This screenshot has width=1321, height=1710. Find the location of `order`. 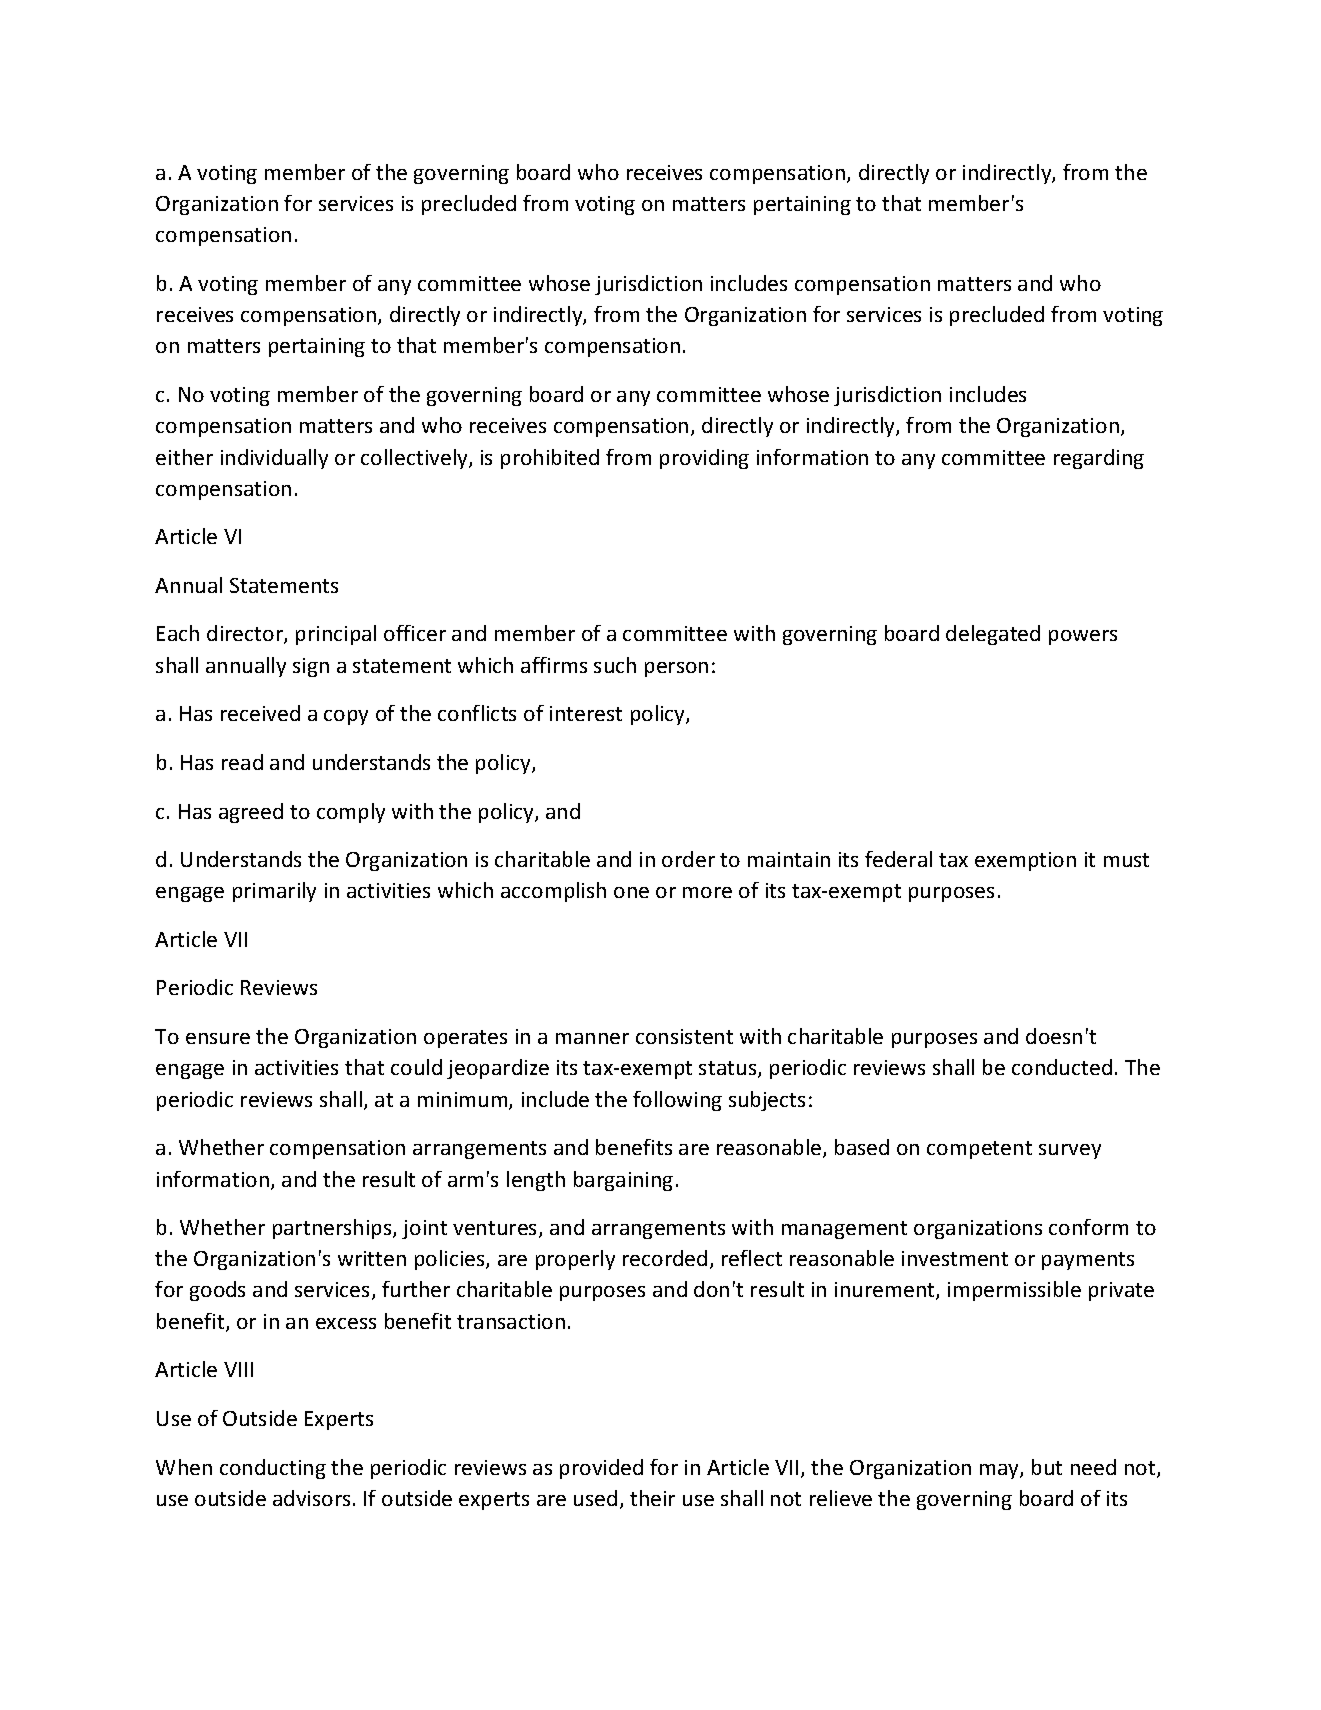

order is located at coordinates (688, 859).
